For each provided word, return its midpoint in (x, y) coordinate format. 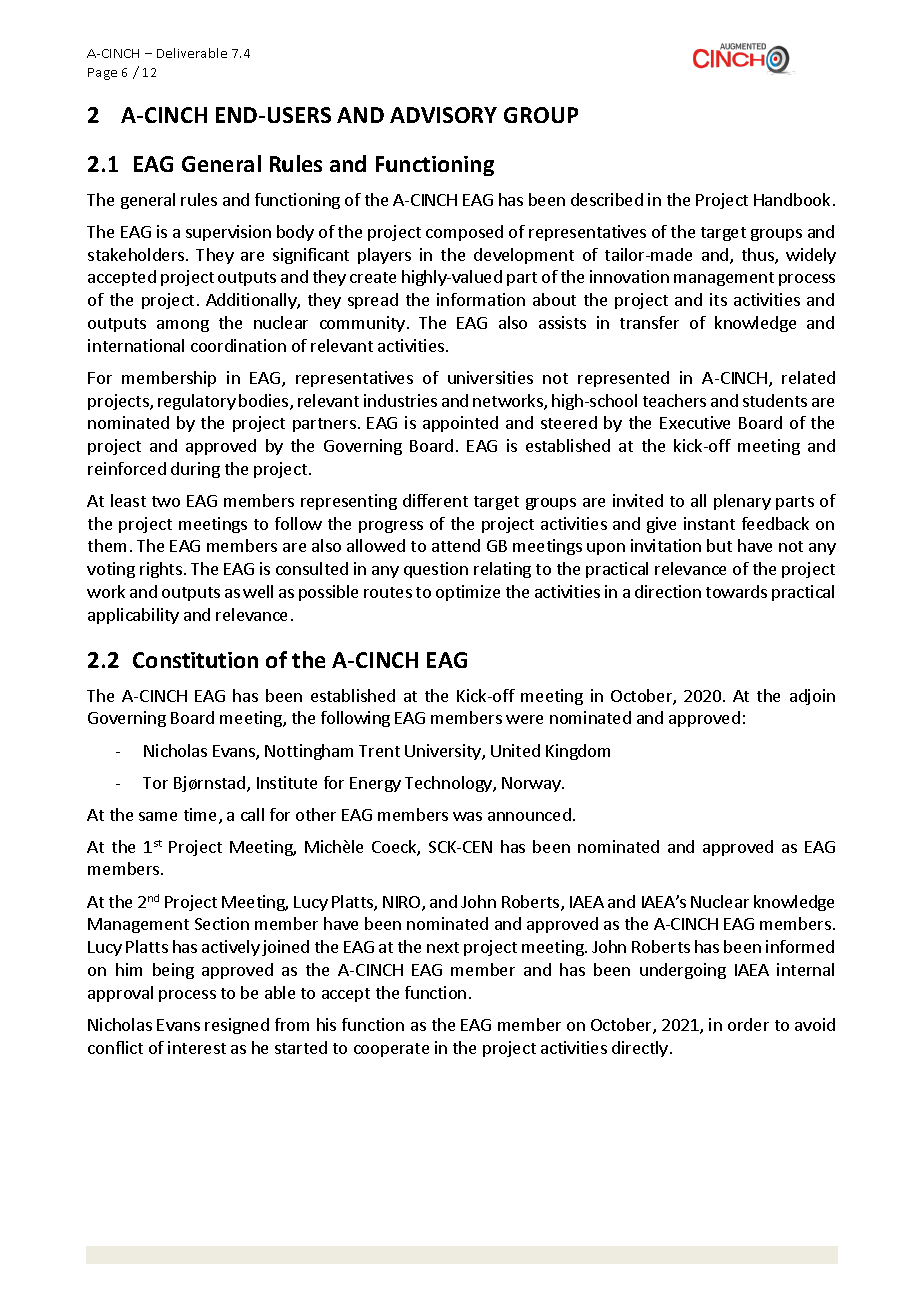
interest (197, 1047)
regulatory (197, 402)
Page (102, 74)
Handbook (792, 199)
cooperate (391, 1050)
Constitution (195, 660)
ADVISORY (443, 115)
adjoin (812, 697)
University (444, 752)
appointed (460, 424)
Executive (695, 422)
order (748, 1024)
